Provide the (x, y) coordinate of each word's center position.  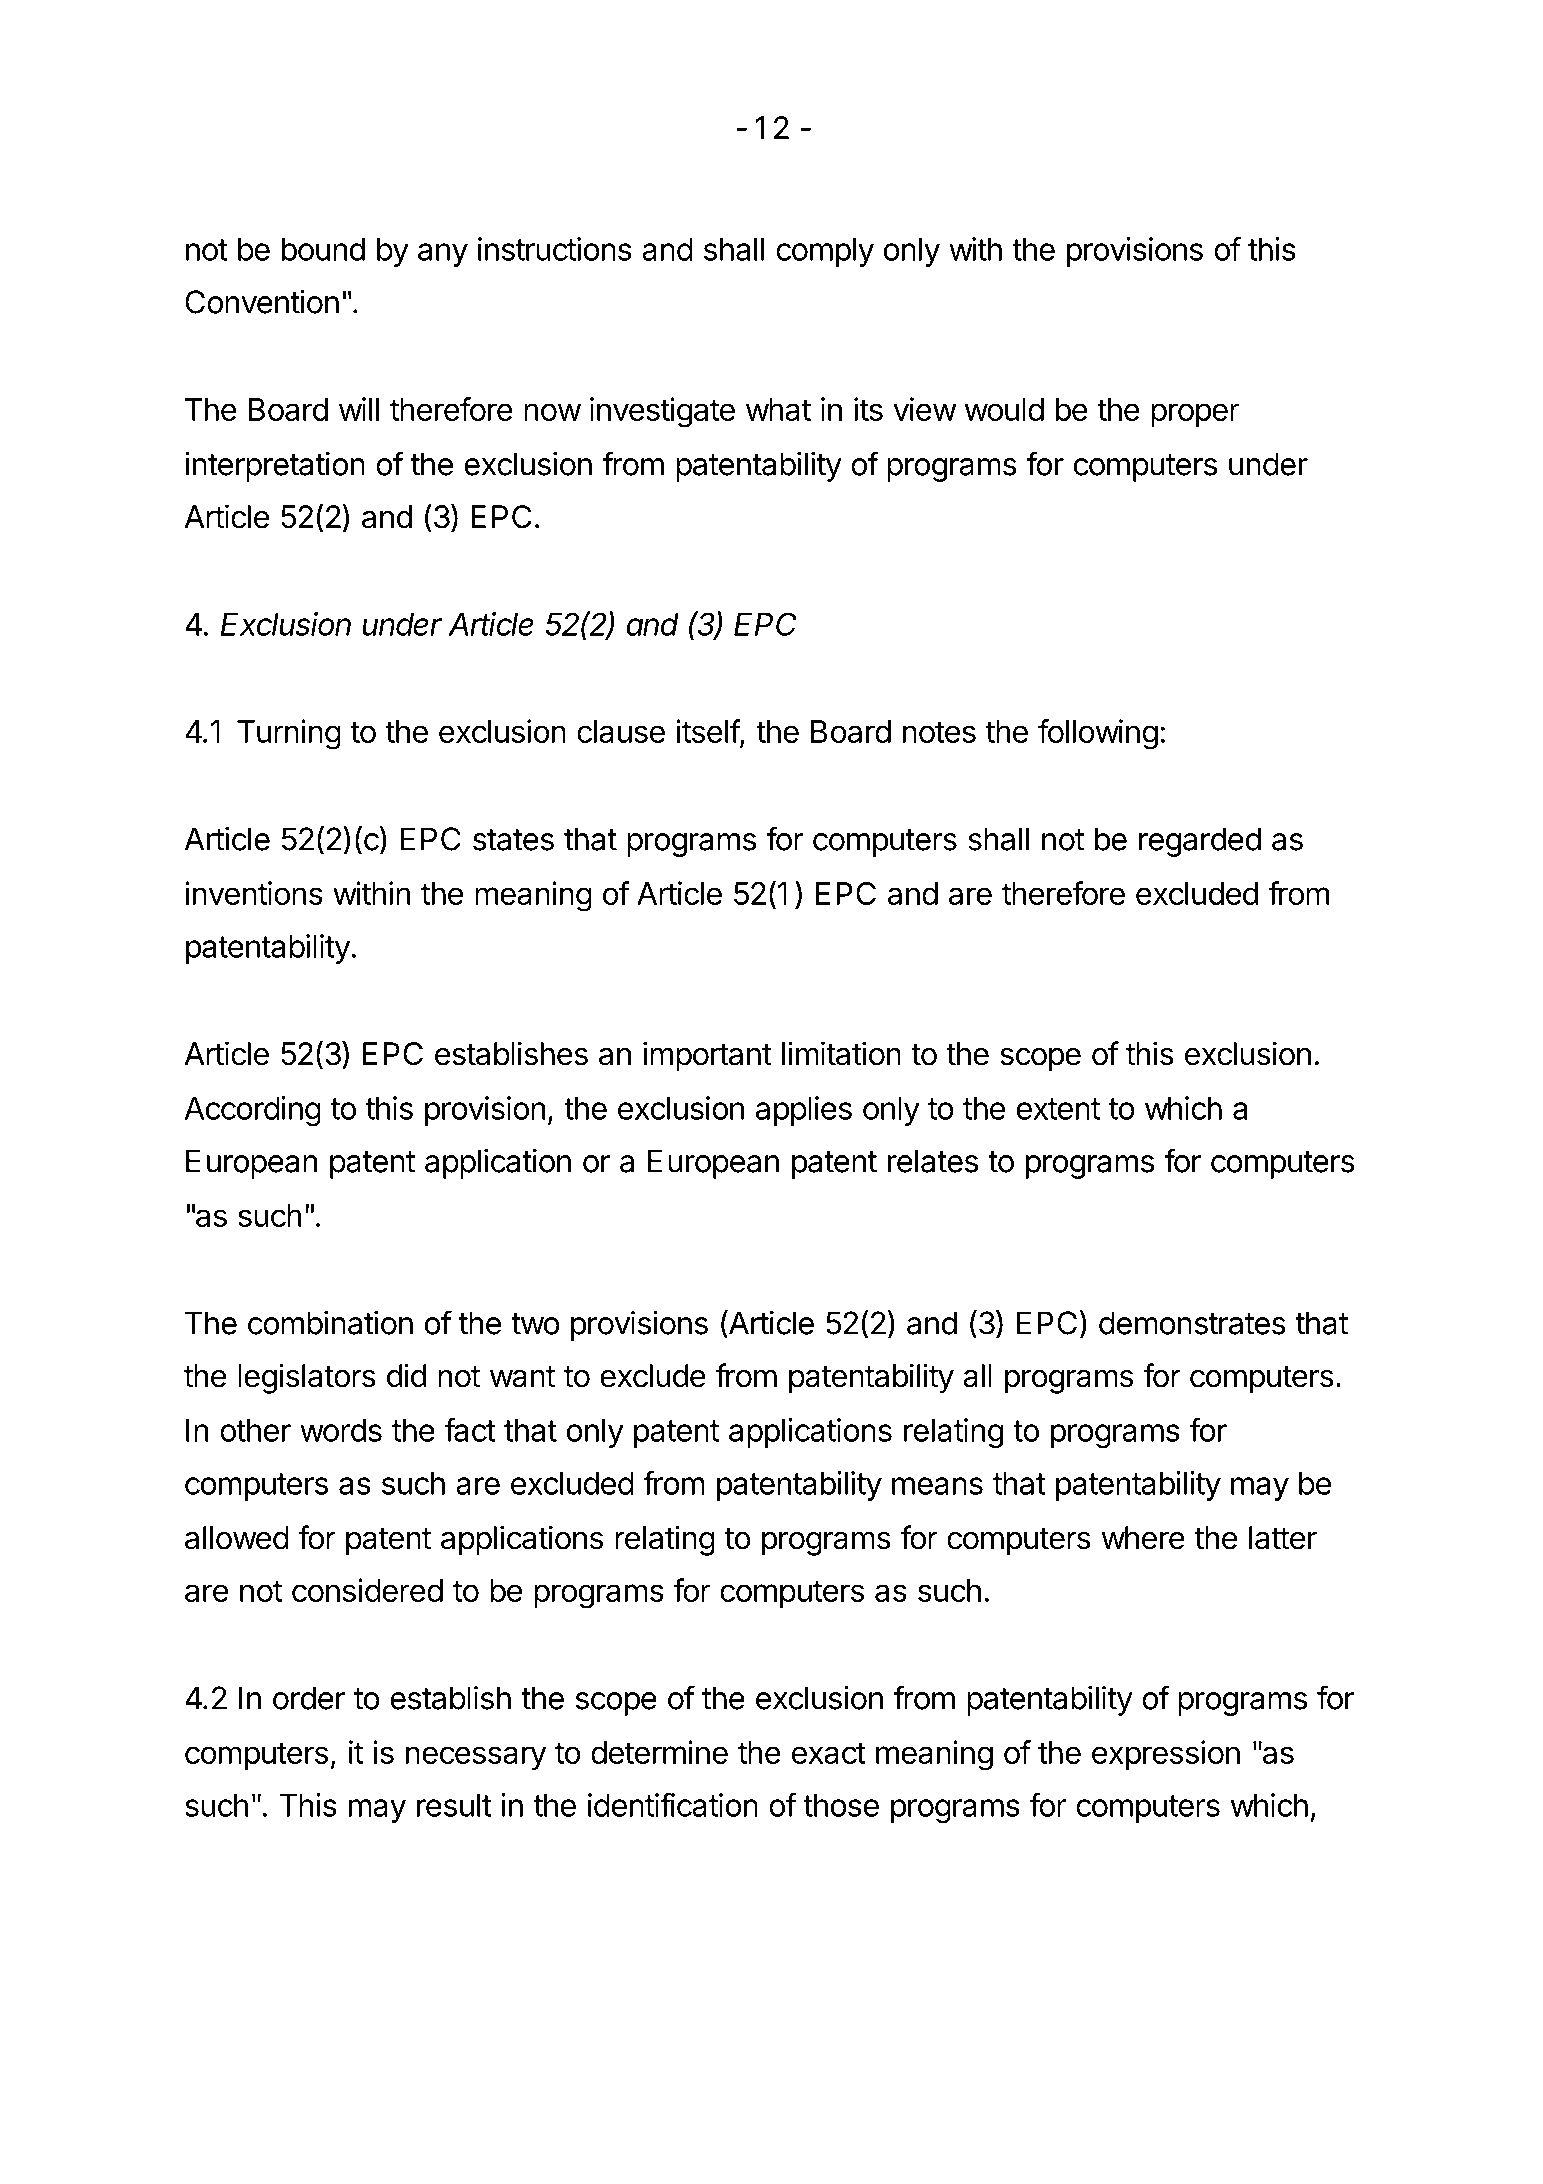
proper (1195, 415)
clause (621, 731)
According (253, 1111)
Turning (289, 734)
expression (1166, 1755)
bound (323, 249)
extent (1058, 1109)
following (1098, 734)
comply (825, 252)
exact (829, 1753)
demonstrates (1192, 1323)
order (309, 1698)
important (707, 1056)
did (406, 1375)
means (937, 1486)
